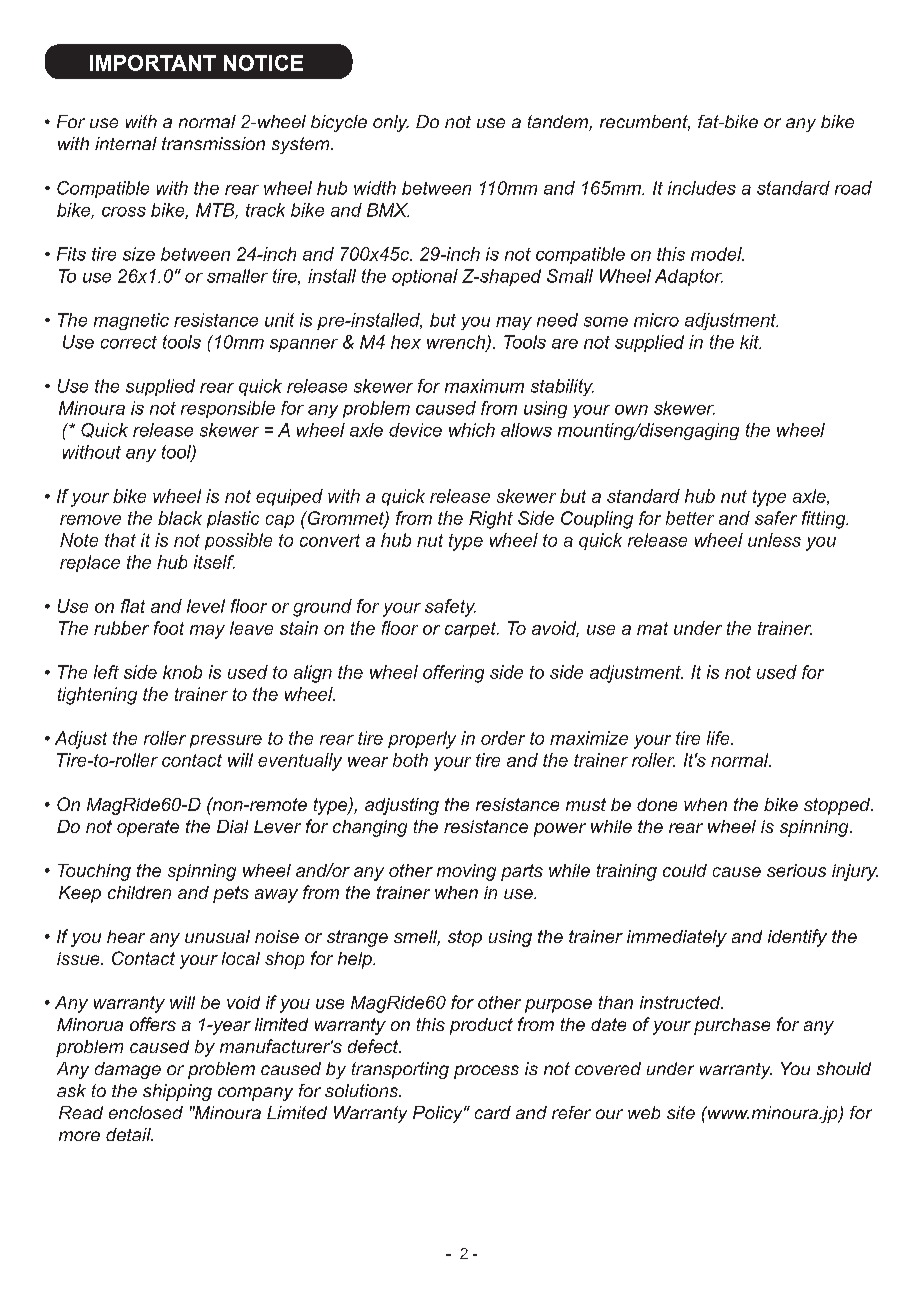 This page has height=1308, width=924. What do you see at coordinates (391, 123) in the page?
I see `only` at bounding box center [391, 123].
